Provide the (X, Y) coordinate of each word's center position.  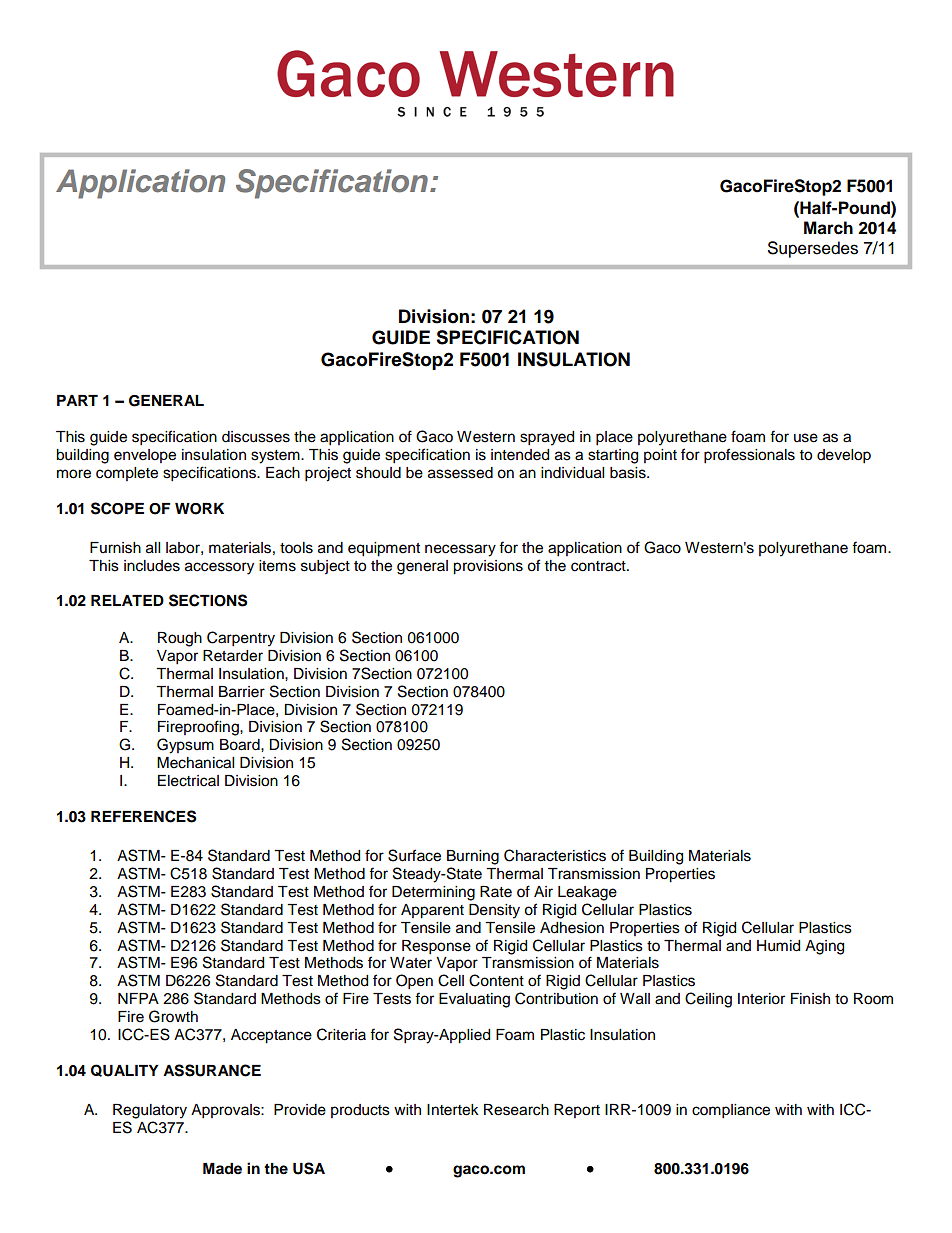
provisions (488, 567)
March (828, 228)
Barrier (242, 692)
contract (599, 566)
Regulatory (150, 1111)
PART (77, 400)
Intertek (453, 1110)
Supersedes (813, 249)
